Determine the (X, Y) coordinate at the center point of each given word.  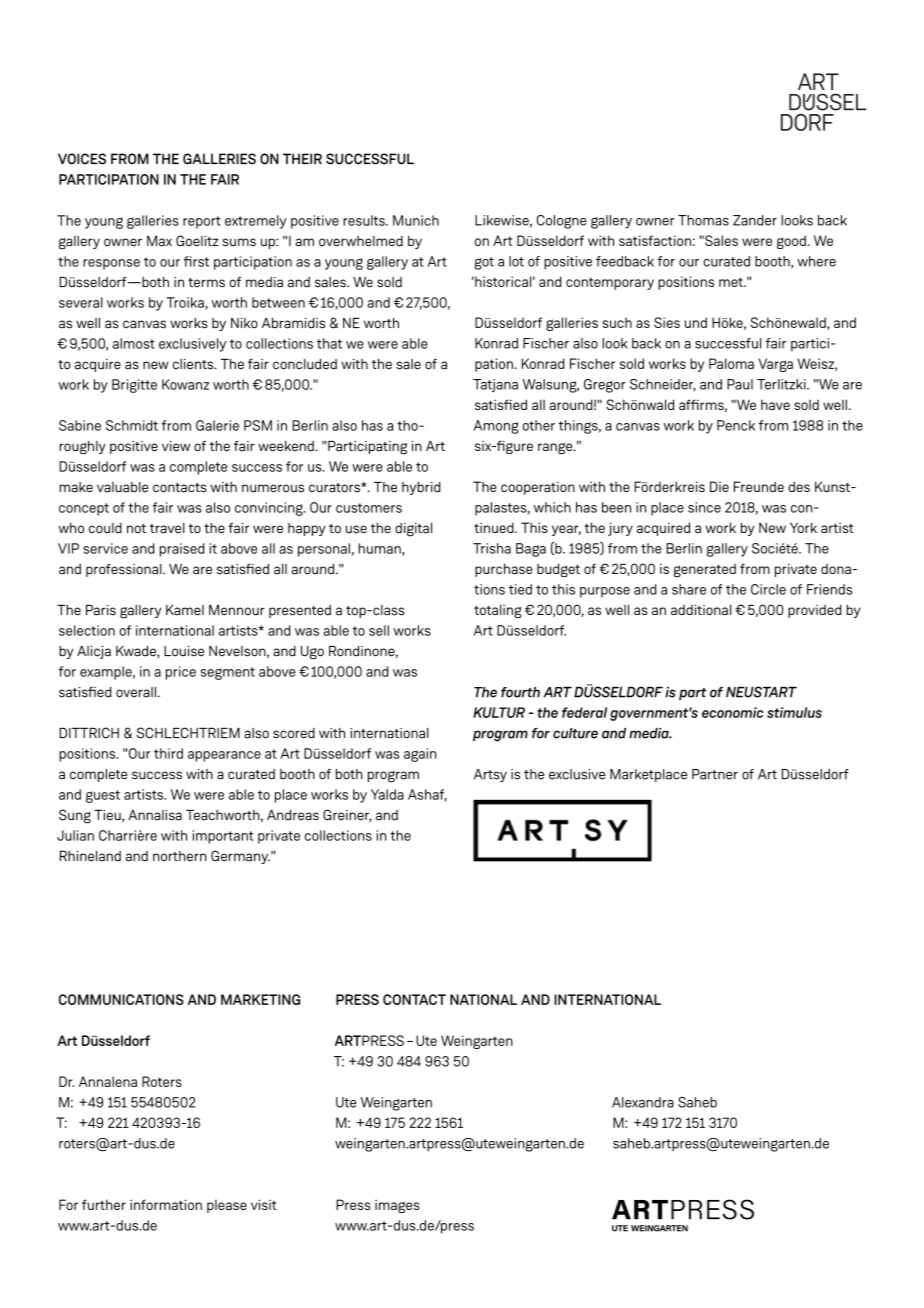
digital (413, 530)
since (704, 507)
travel (167, 528)
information (166, 1204)
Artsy (490, 775)
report (202, 222)
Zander (755, 220)
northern (180, 856)
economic (732, 712)
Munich (416, 220)
